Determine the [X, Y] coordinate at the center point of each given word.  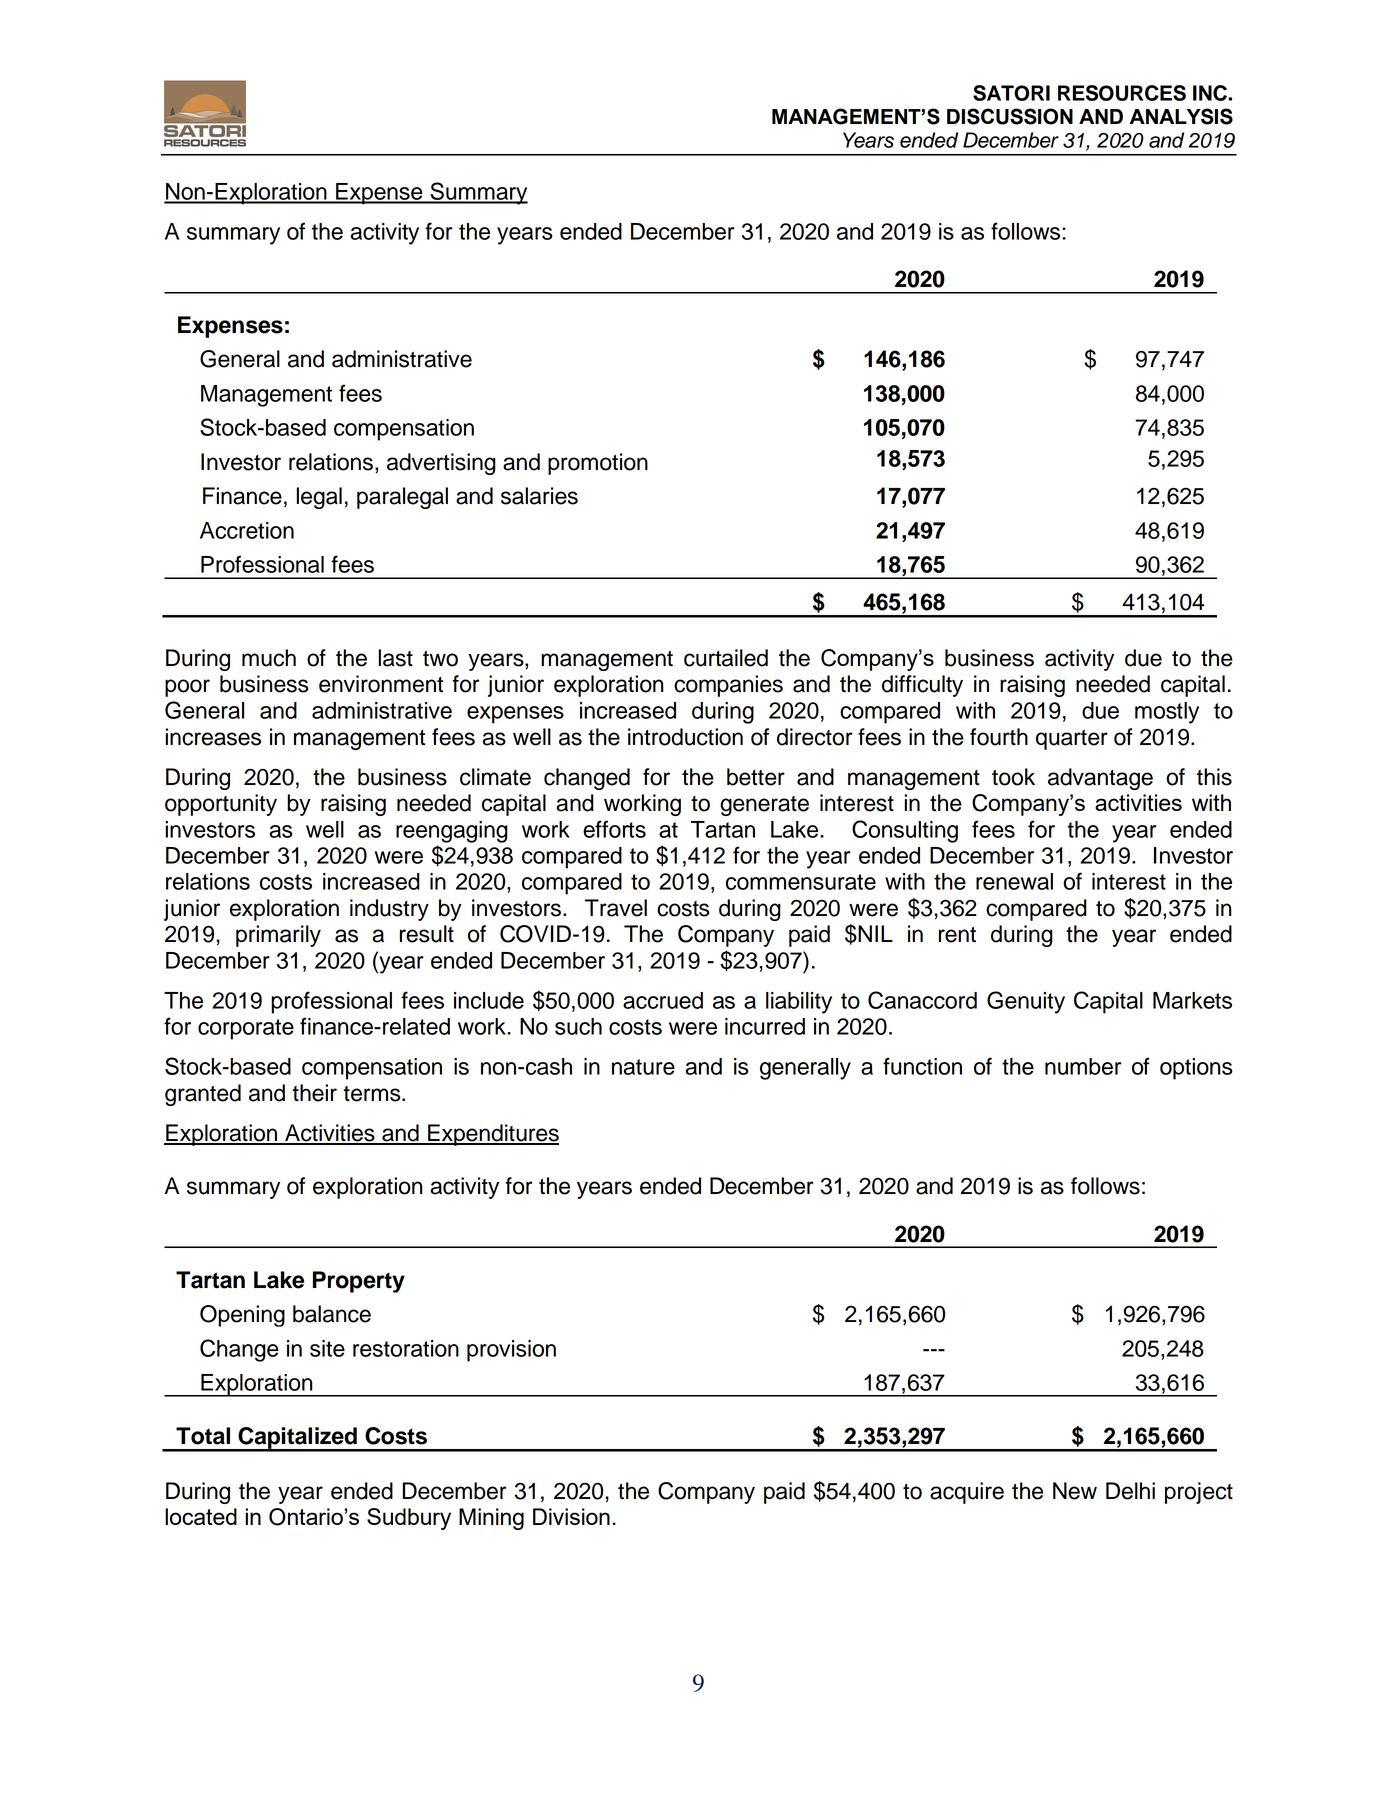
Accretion [247, 530]
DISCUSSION [1010, 116]
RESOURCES [1122, 93]
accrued [663, 1000]
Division [571, 1516]
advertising [441, 464]
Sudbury [409, 1519]
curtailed [726, 658]
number [1083, 1066]
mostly [1167, 713]
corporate [246, 1029]
